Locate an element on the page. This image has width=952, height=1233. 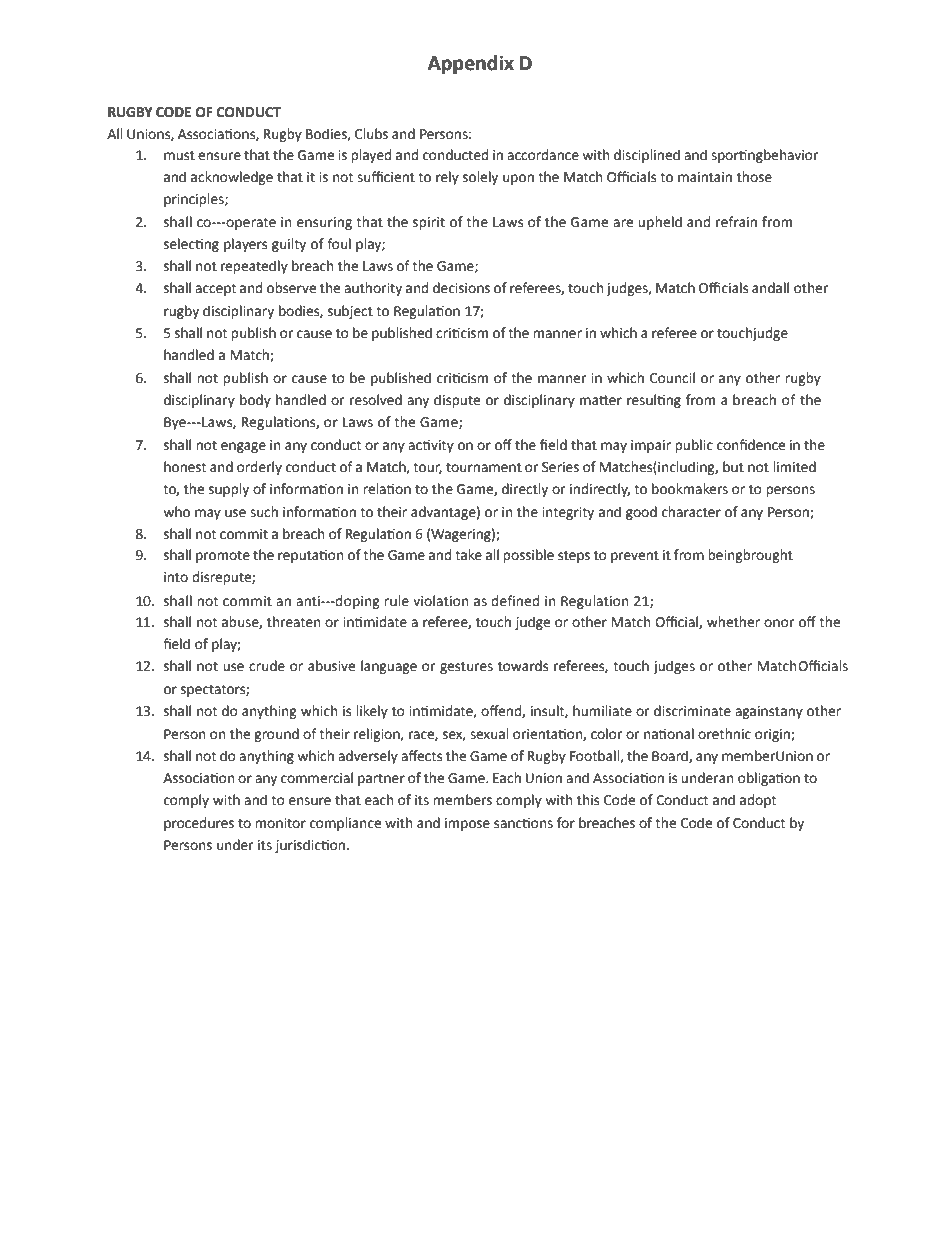
adopt is located at coordinates (758, 801).
